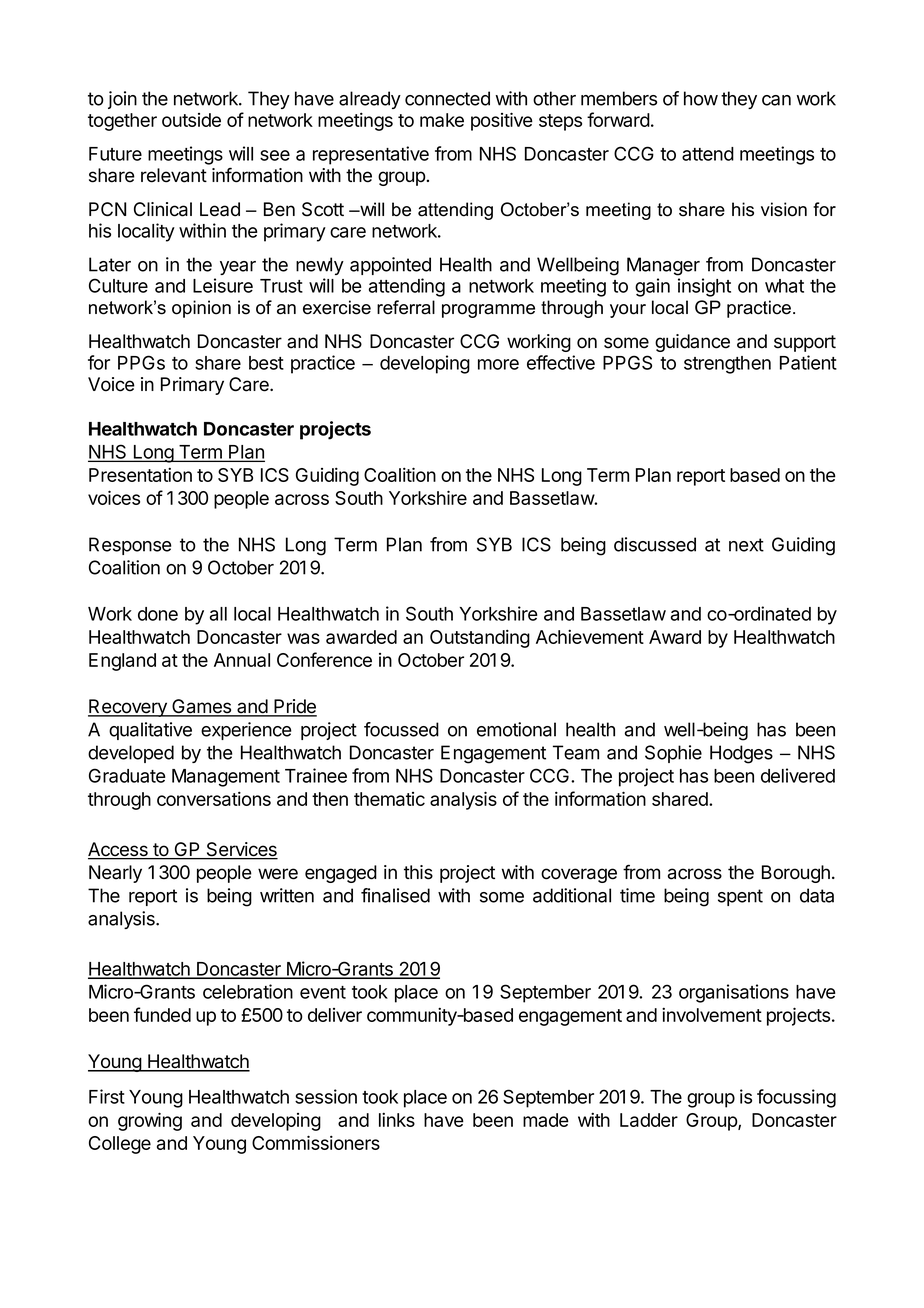  What do you see at coordinates (395, 895) in the screenshot?
I see `finalised` at bounding box center [395, 895].
